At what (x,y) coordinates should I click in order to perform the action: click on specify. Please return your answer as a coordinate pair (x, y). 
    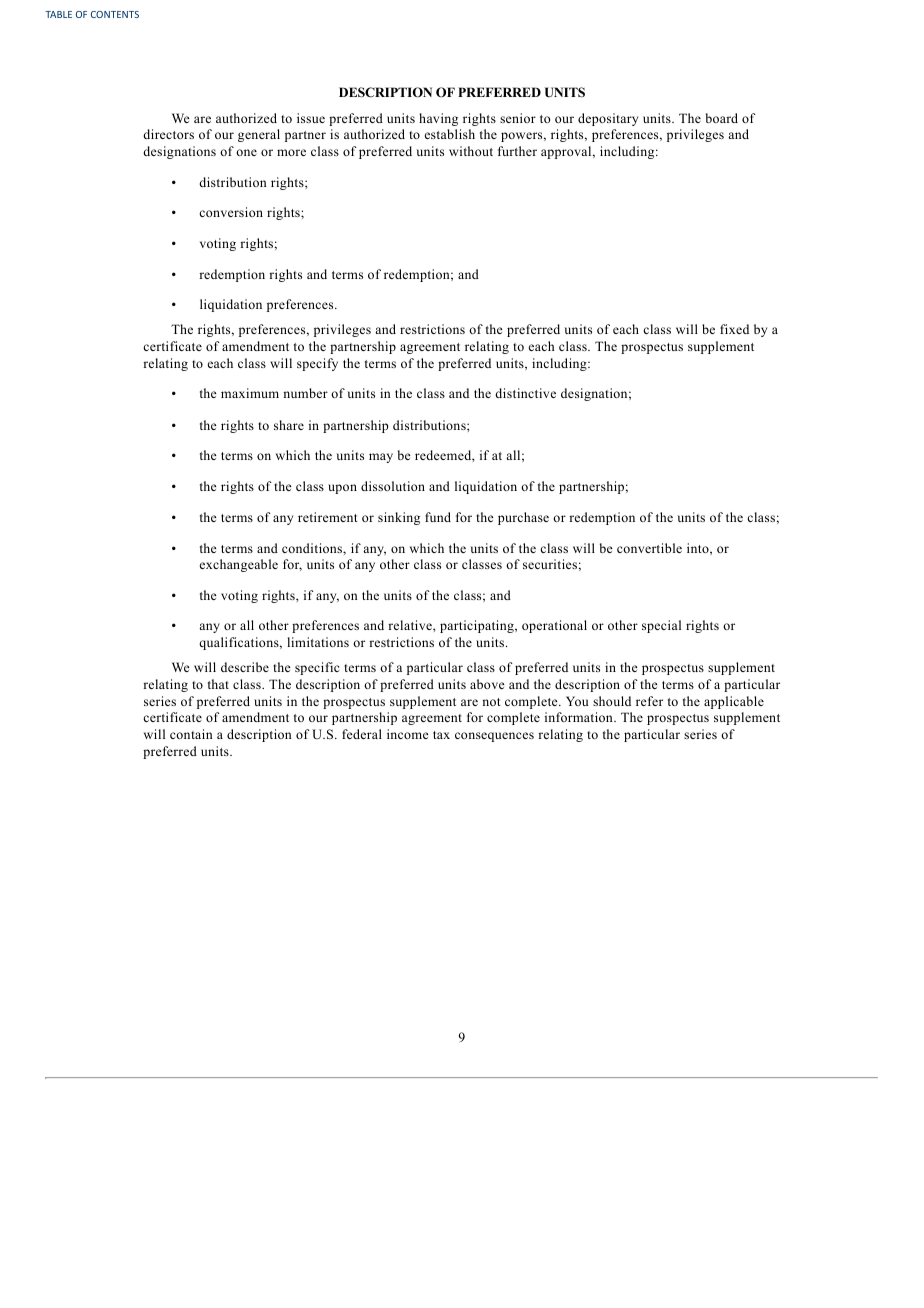
    Looking at the image, I should click on (317, 364).
